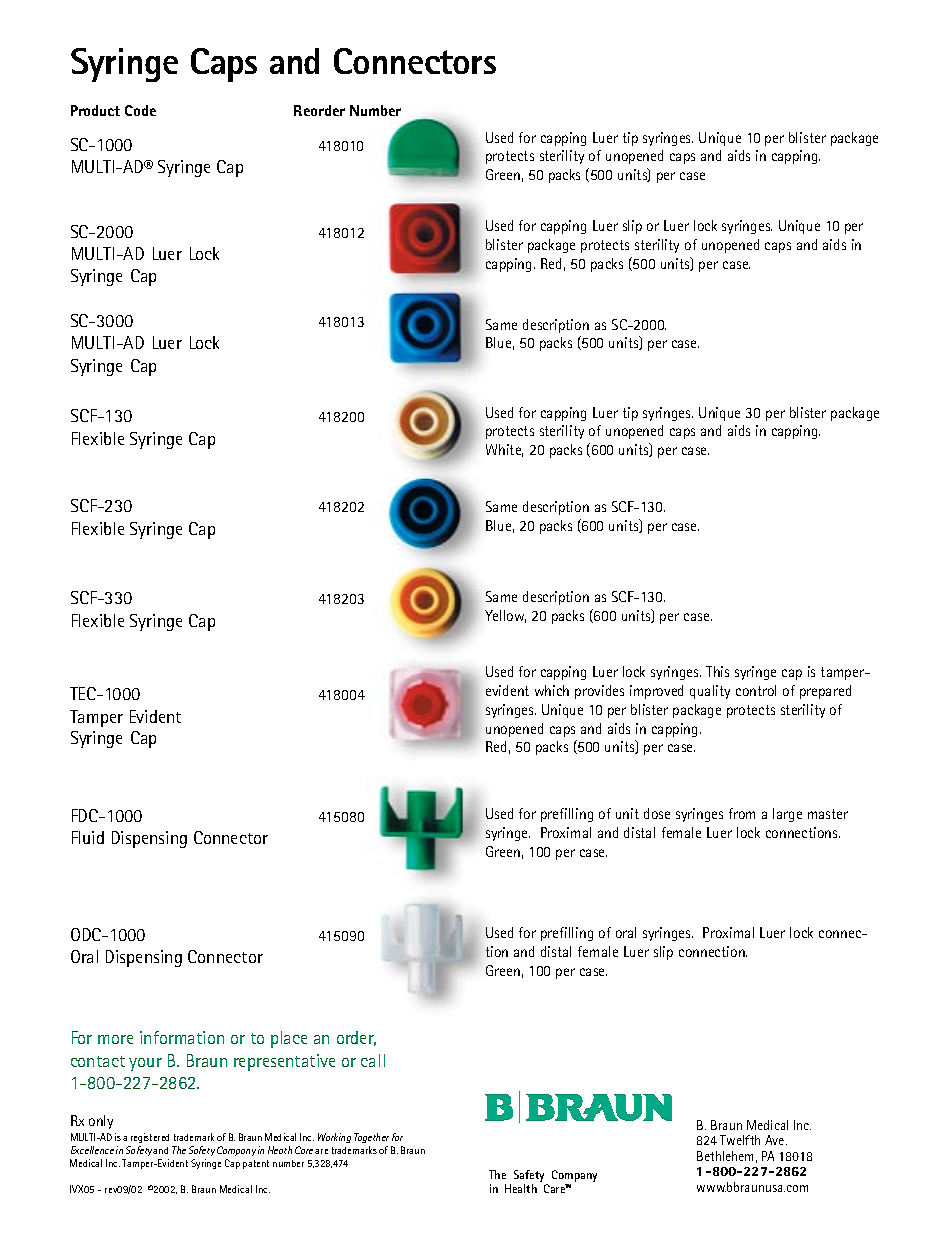 The height and width of the image is (1233, 952). Describe the element at coordinates (150, 1138) in the image. I see `registered` at that location.
